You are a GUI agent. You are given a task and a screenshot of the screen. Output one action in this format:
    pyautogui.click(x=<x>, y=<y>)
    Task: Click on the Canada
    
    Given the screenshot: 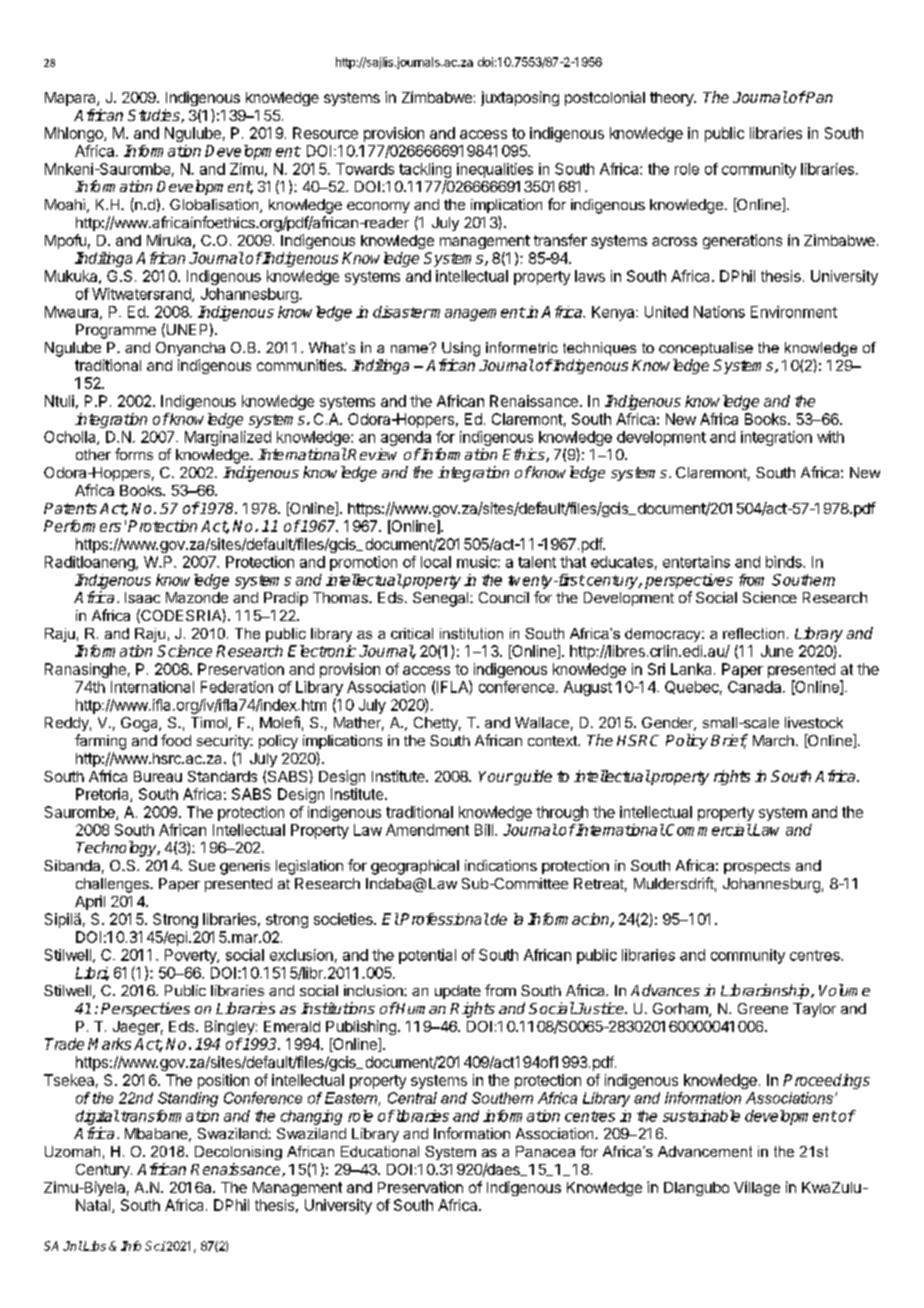 What is the action you would take?
    pyautogui.click(x=756, y=687)
